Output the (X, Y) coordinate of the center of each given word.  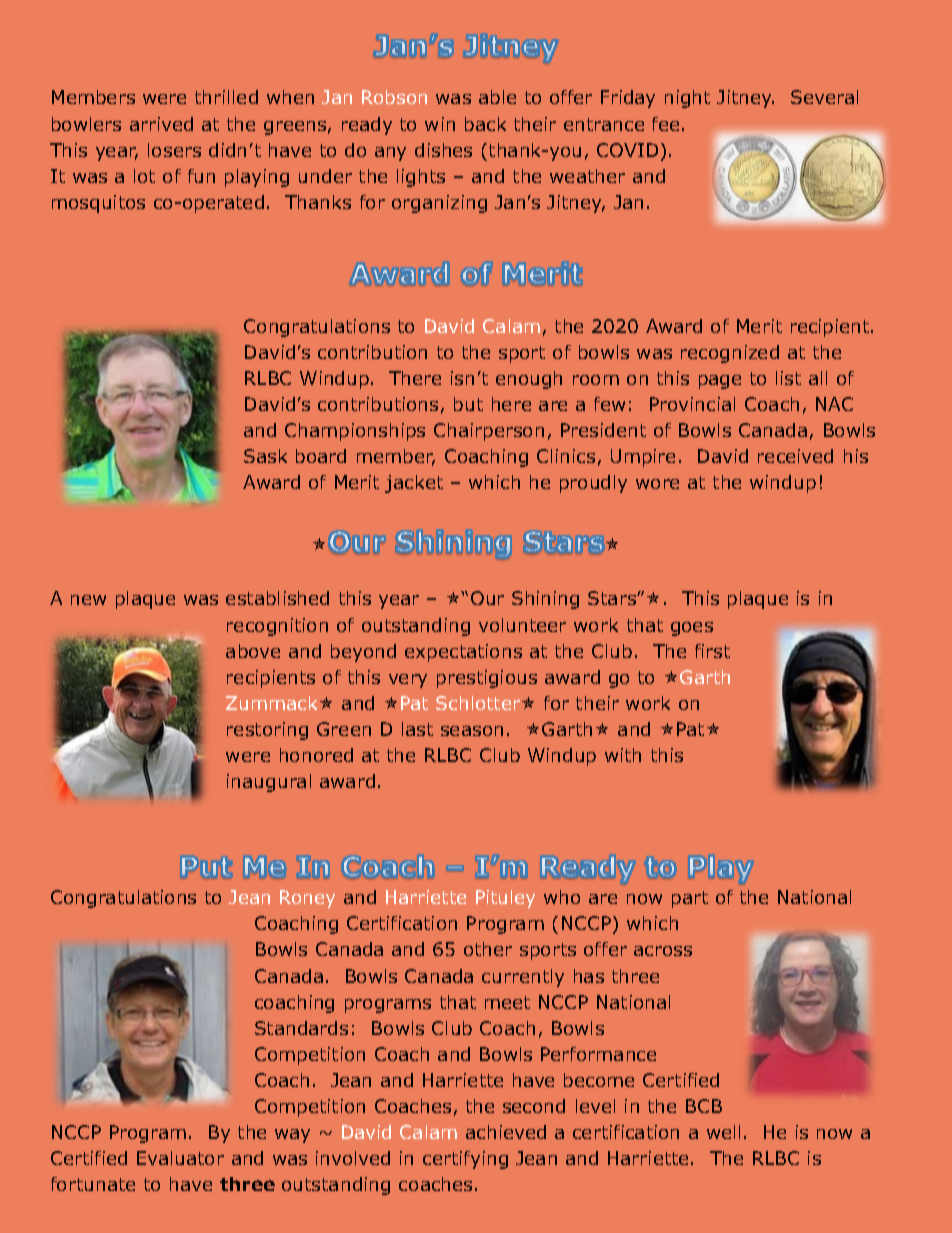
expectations (463, 653)
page (720, 382)
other (488, 949)
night (687, 99)
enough (529, 380)
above (253, 651)
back (485, 124)
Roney (307, 899)
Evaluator (180, 1158)
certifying (465, 1160)
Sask (265, 456)
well (723, 1132)
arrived (161, 124)
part (690, 899)
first (712, 651)
